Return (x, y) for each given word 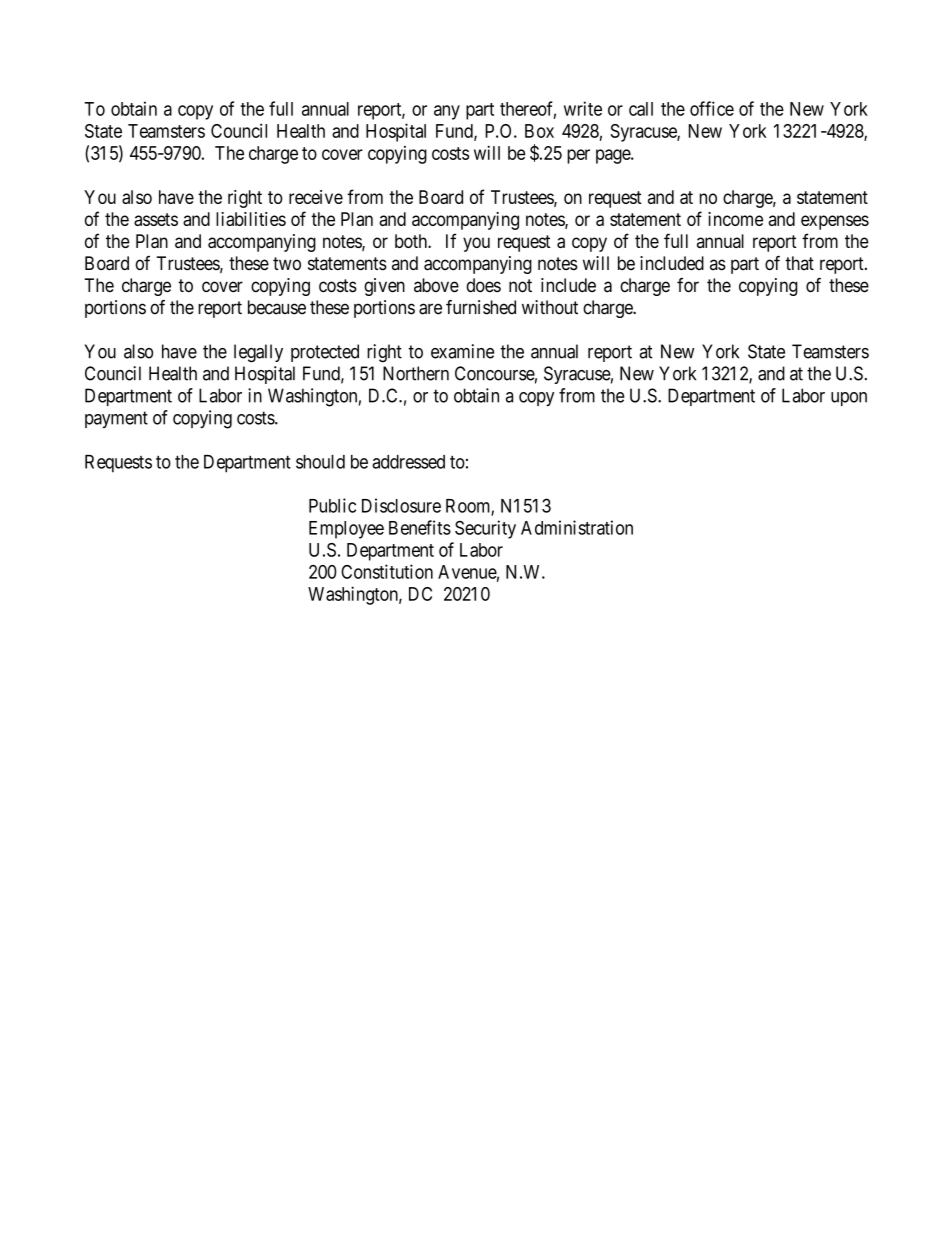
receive (316, 197)
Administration (577, 527)
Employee (346, 530)
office (712, 108)
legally (258, 353)
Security (485, 529)
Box (539, 131)
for (688, 285)
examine (462, 351)
